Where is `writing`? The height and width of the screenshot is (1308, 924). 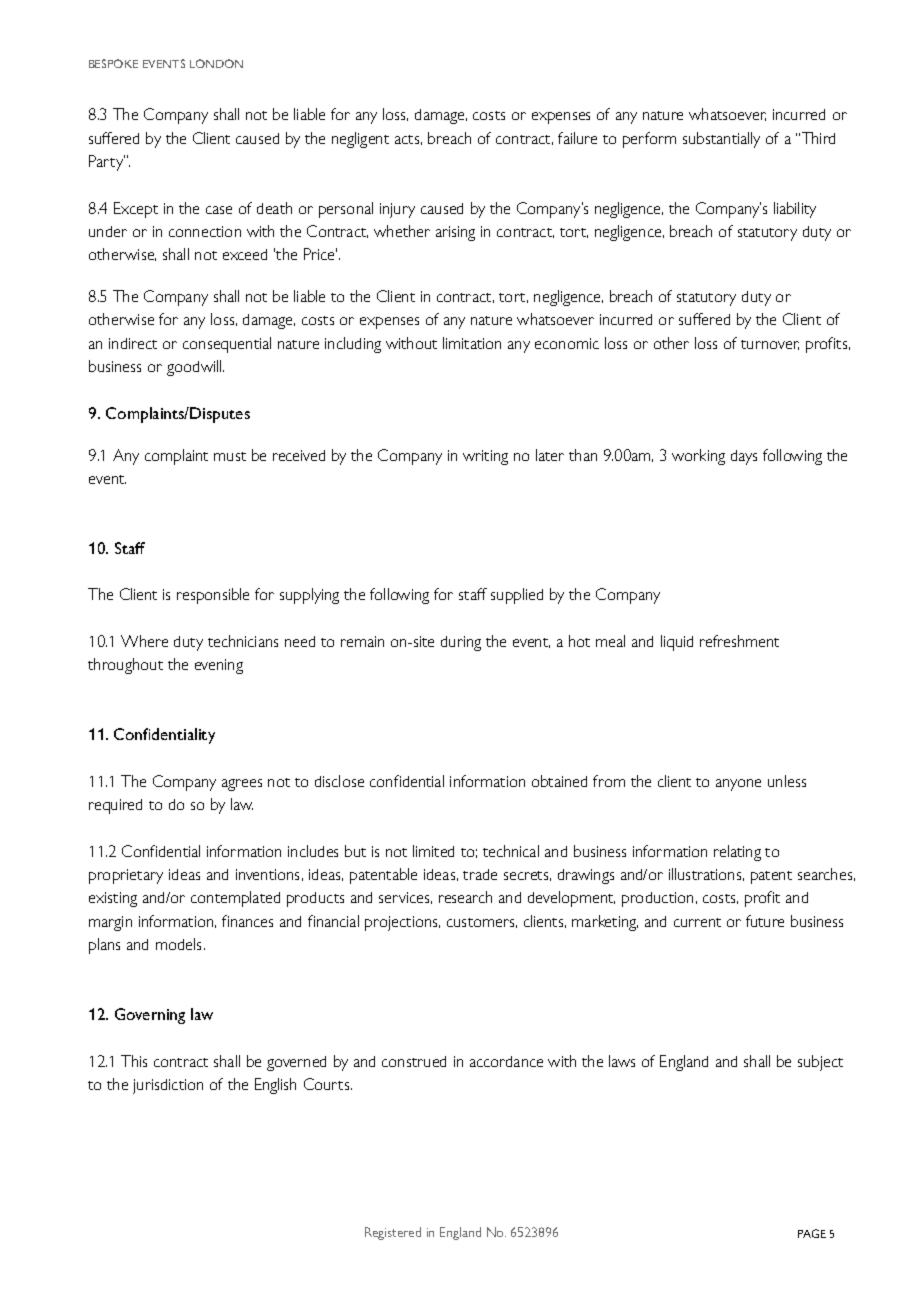 writing is located at coordinates (485, 457).
